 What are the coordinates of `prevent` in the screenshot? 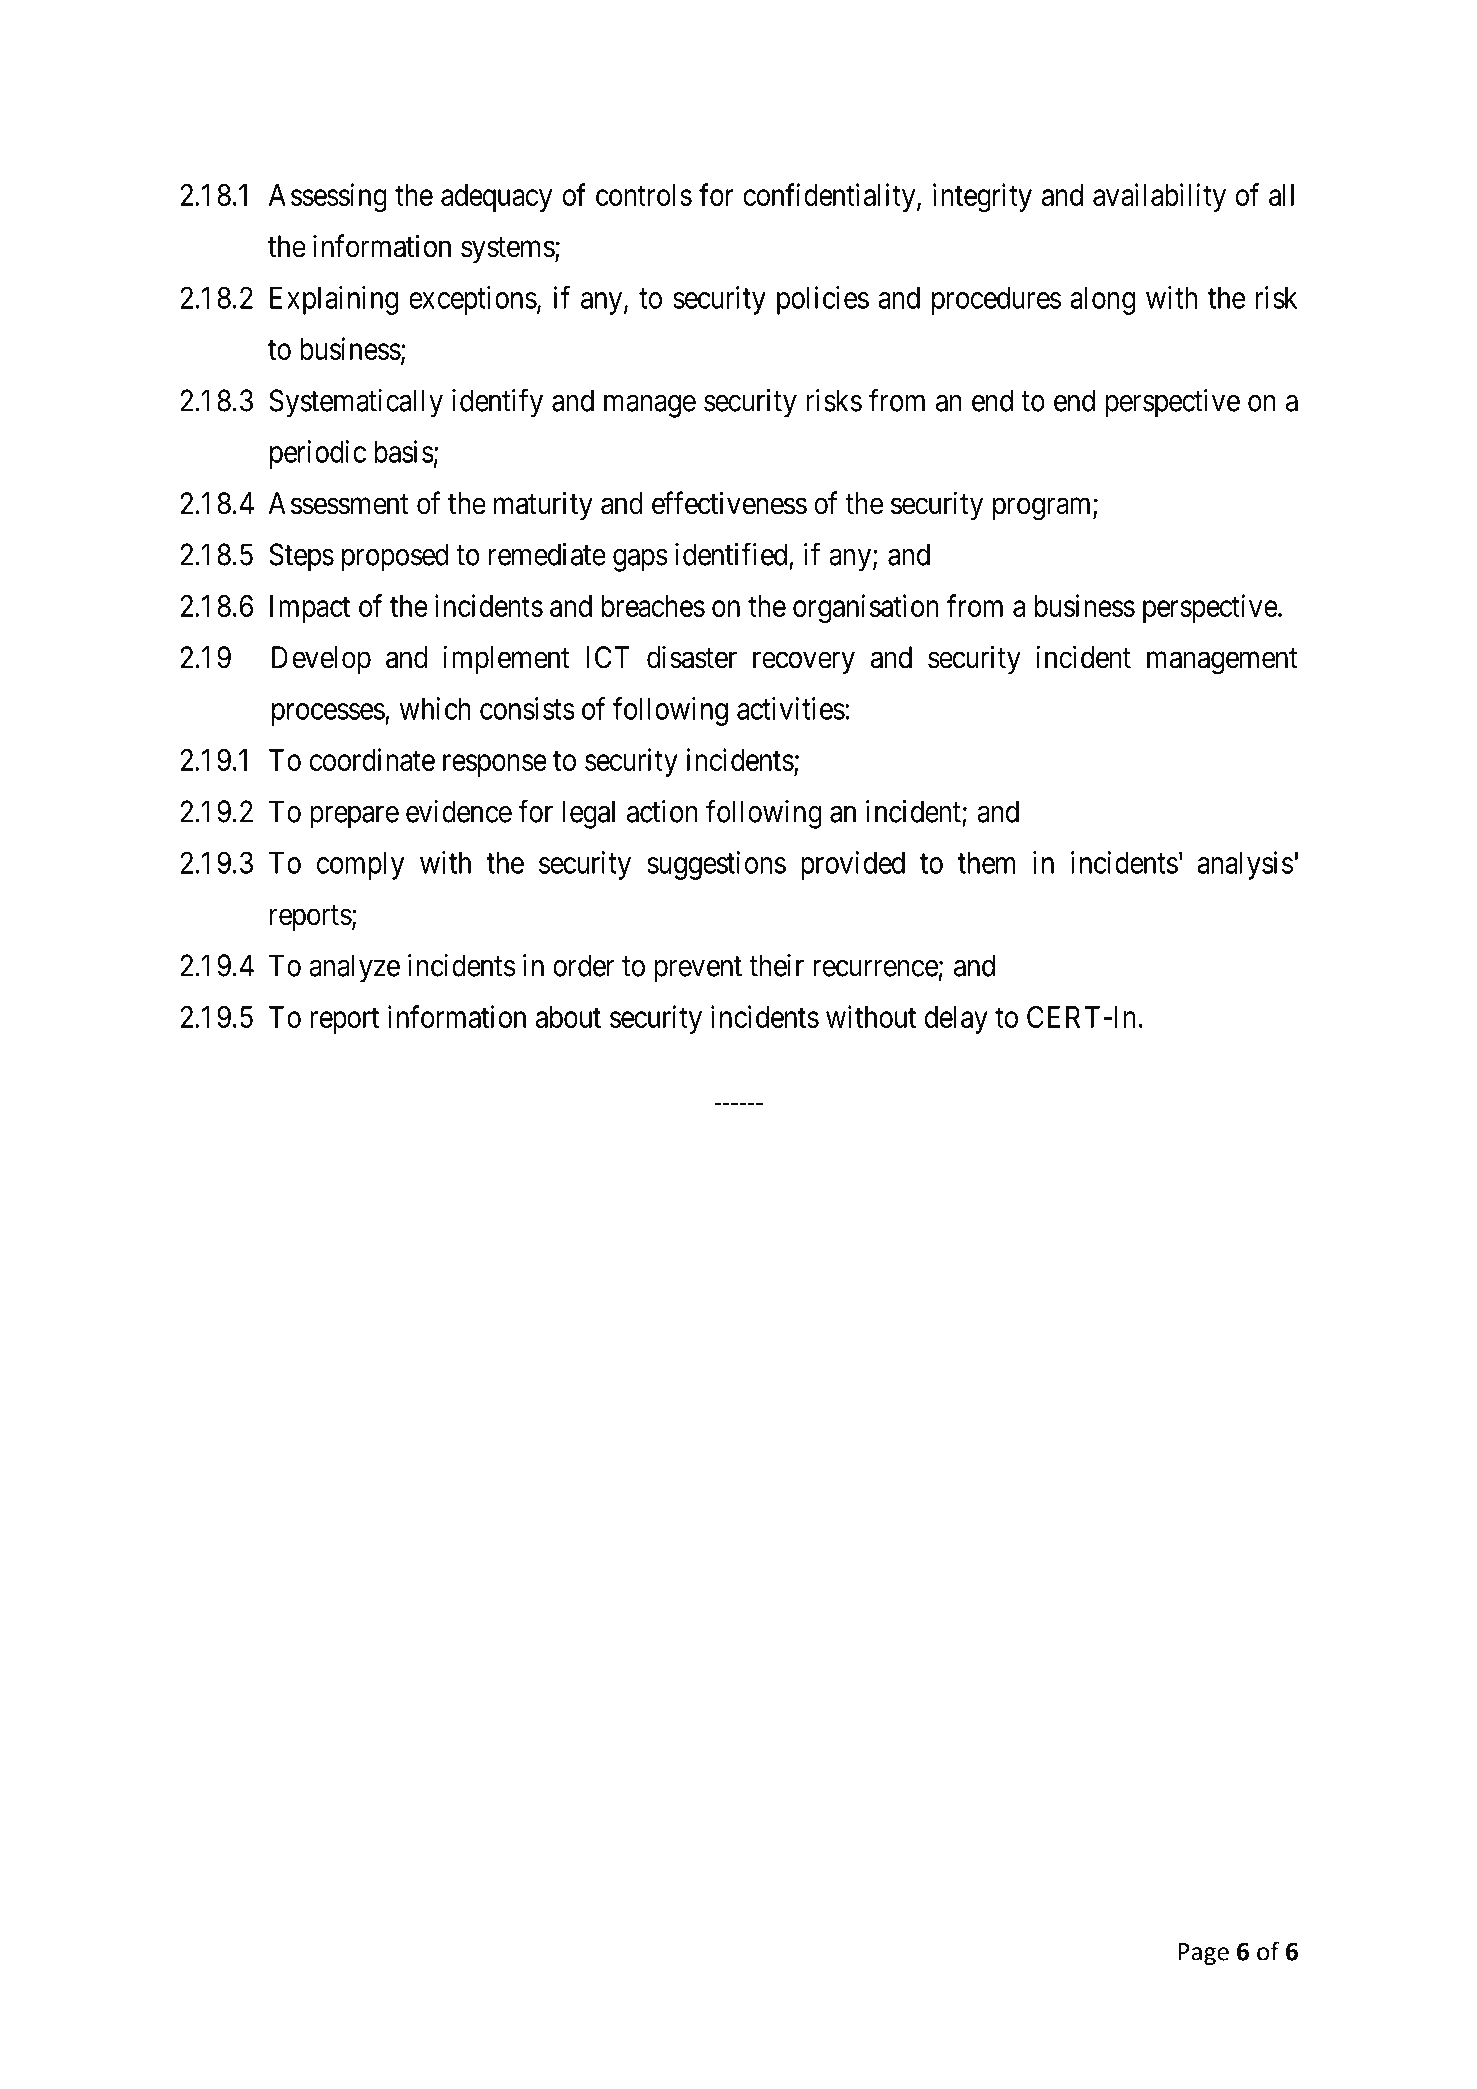 It's located at (698, 969).
